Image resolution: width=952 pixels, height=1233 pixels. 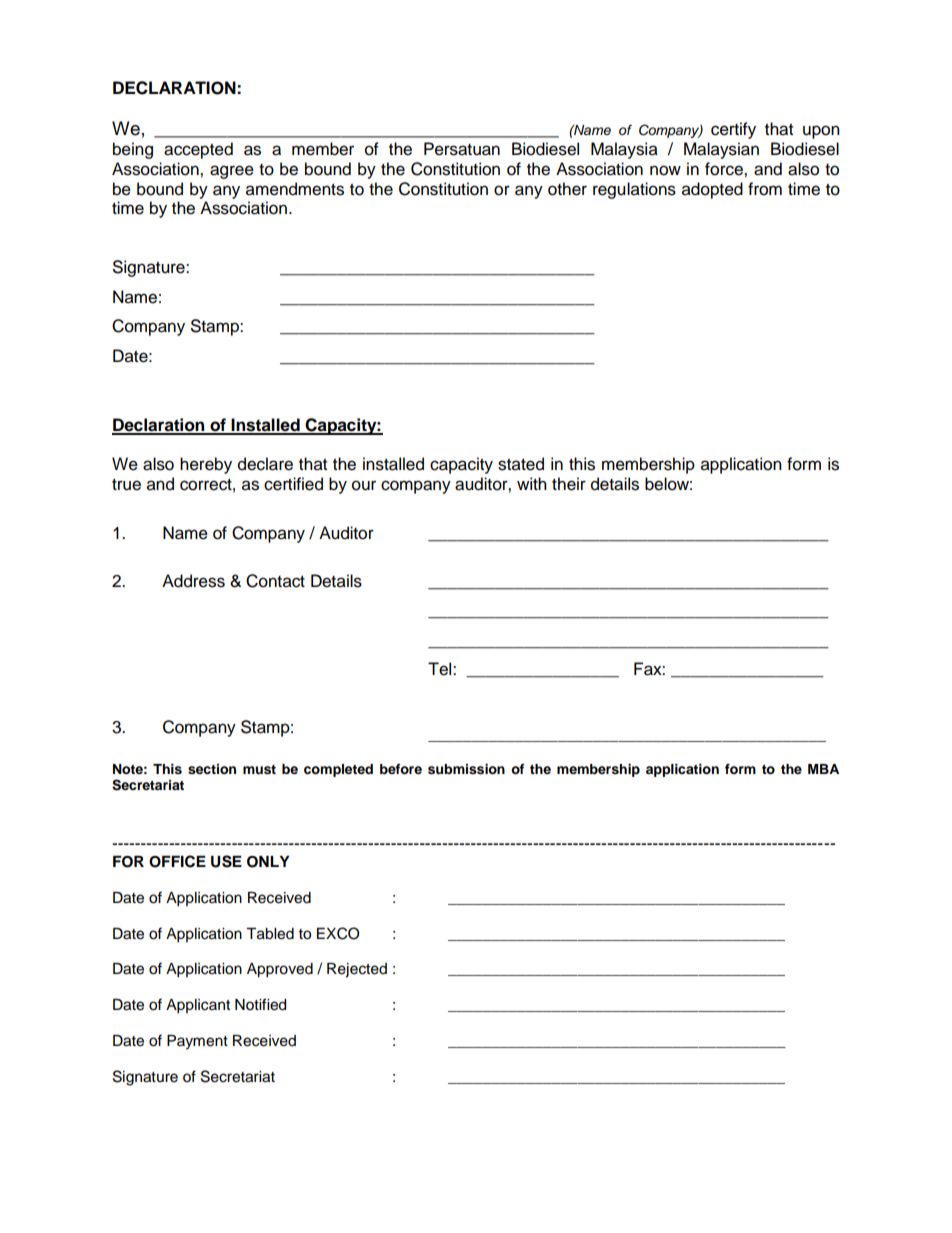 What do you see at coordinates (212, 769) in the screenshot?
I see `section` at bounding box center [212, 769].
